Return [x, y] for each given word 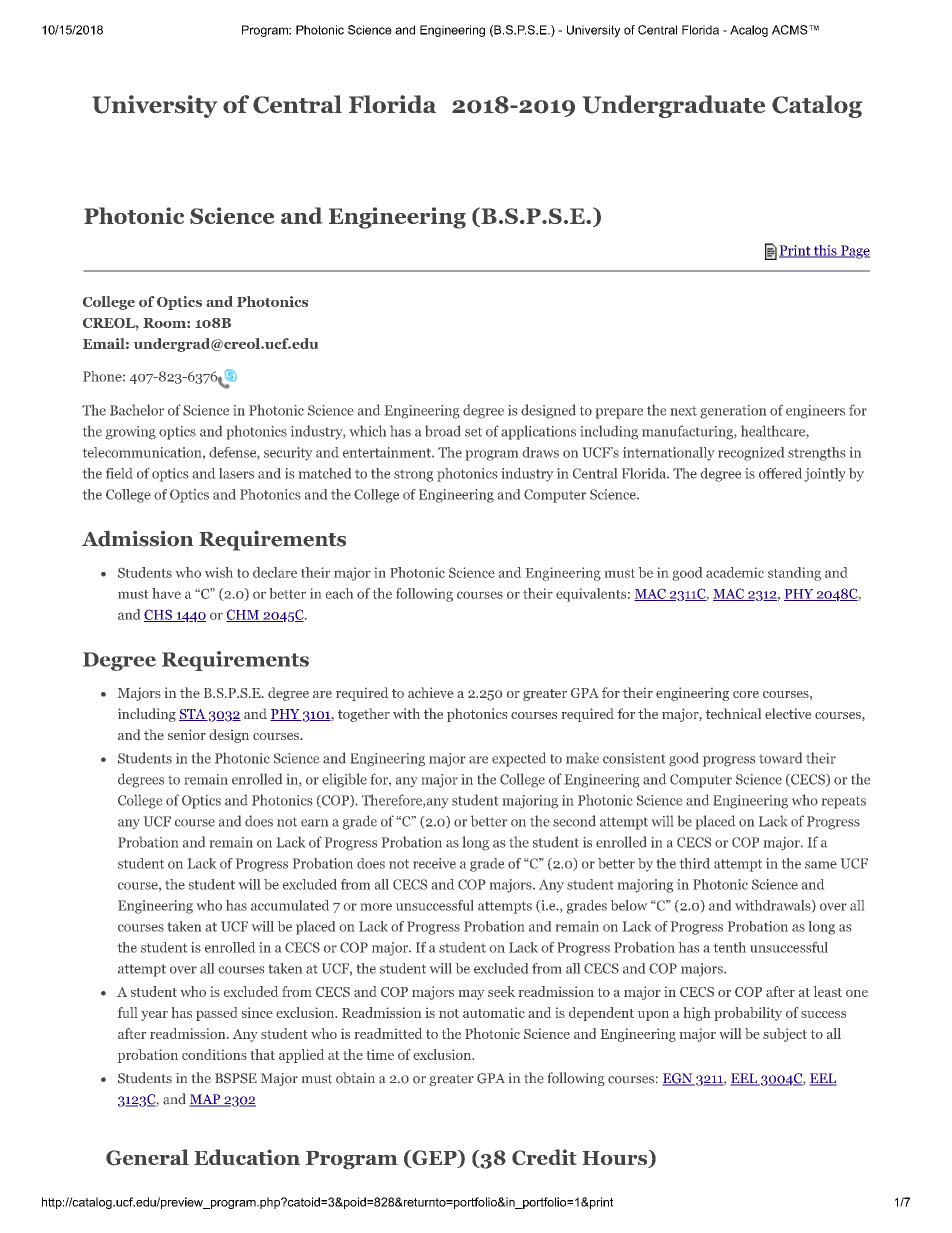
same [821, 865]
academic [735, 572]
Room [165, 323]
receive [434, 863]
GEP [434, 1159]
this [825, 251]
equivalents [591, 595]
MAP [206, 1100]
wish [219, 572]
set [473, 432]
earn [314, 823]
